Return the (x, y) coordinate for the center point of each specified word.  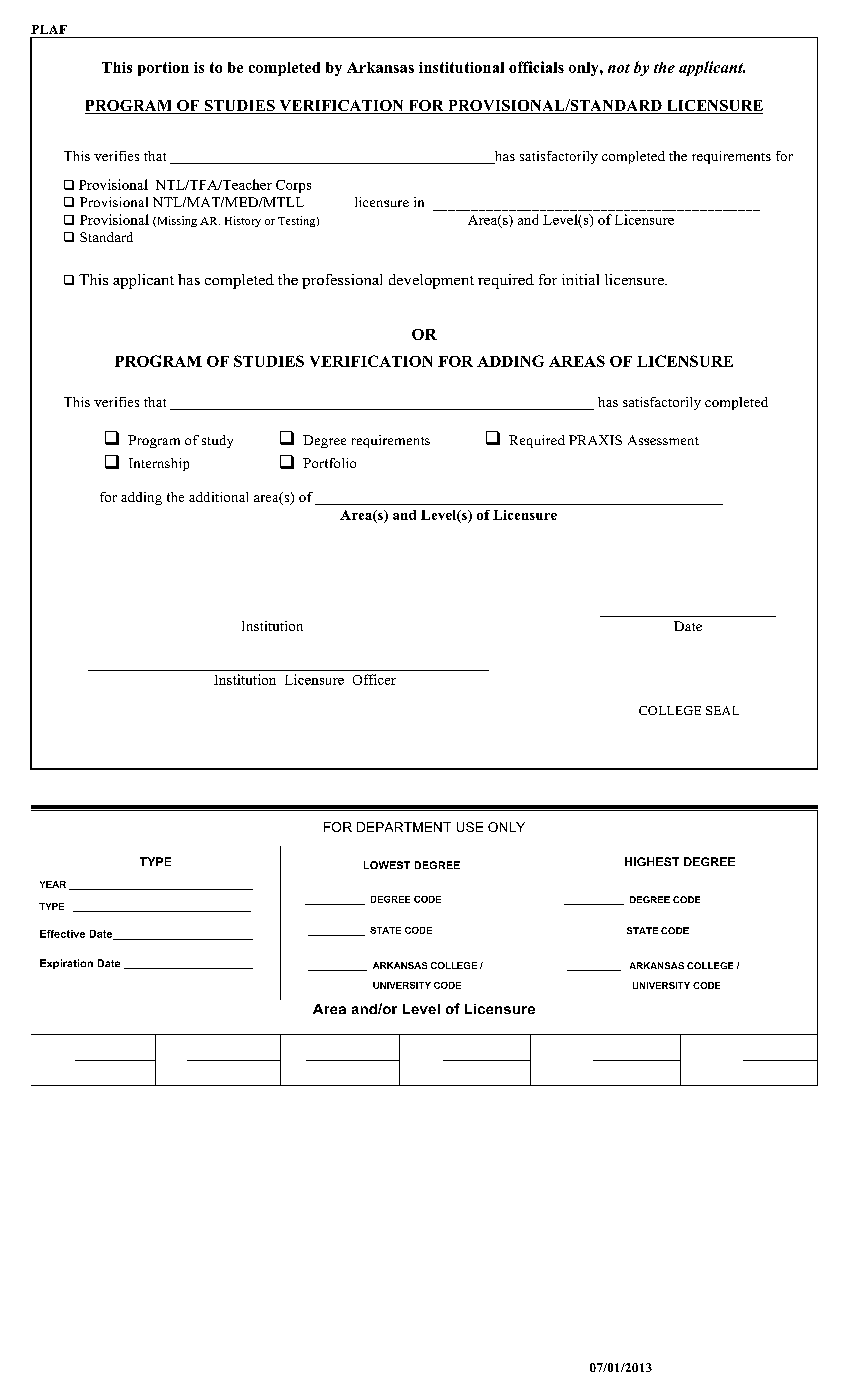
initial (580, 279)
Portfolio (329, 463)
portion (163, 69)
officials (536, 67)
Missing (176, 221)
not (619, 68)
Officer (374, 679)
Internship (159, 464)
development (431, 281)
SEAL (722, 710)
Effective (62, 934)
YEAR (53, 884)
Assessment (663, 440)
